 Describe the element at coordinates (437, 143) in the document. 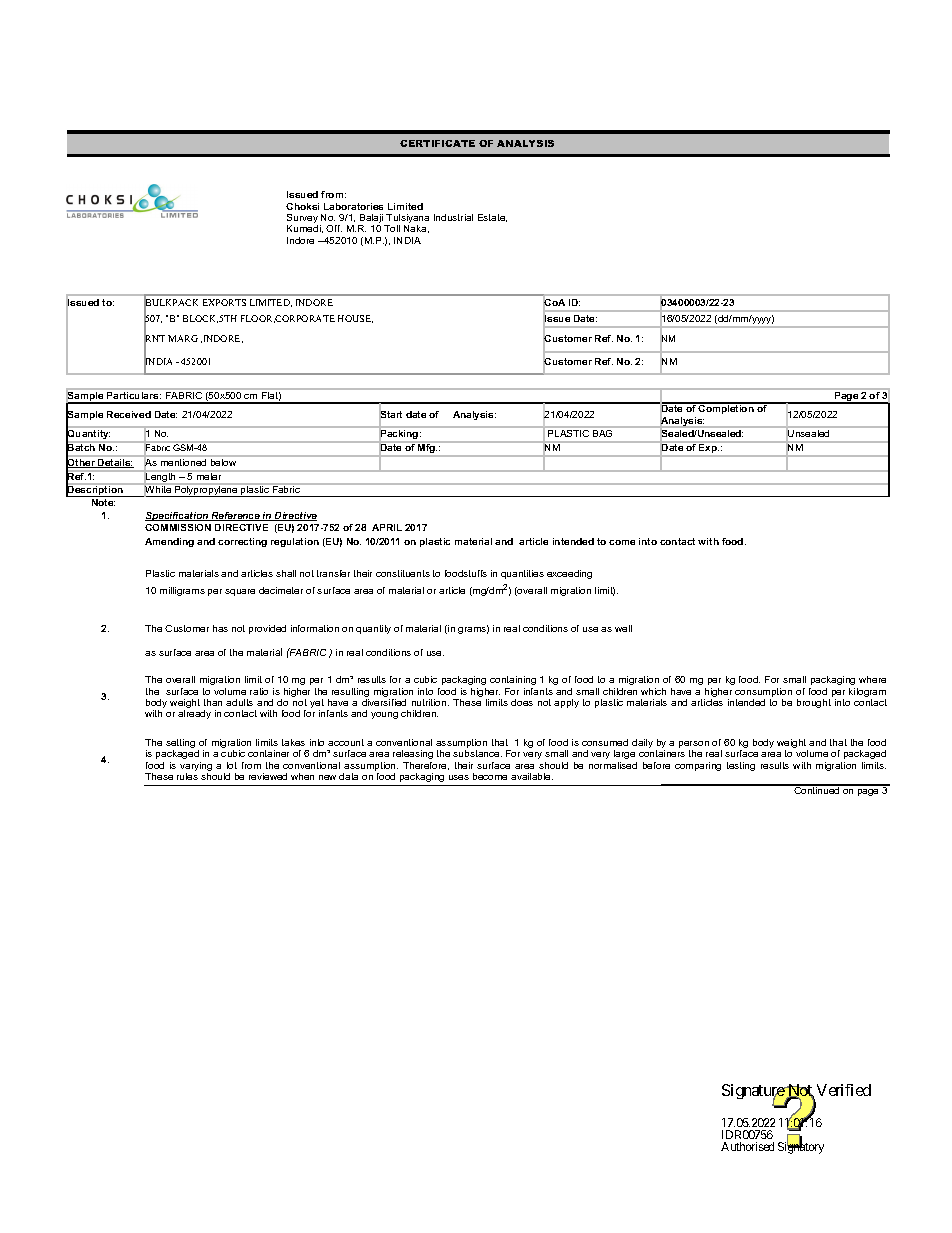

I see `CERTIFICATE` at that location.
